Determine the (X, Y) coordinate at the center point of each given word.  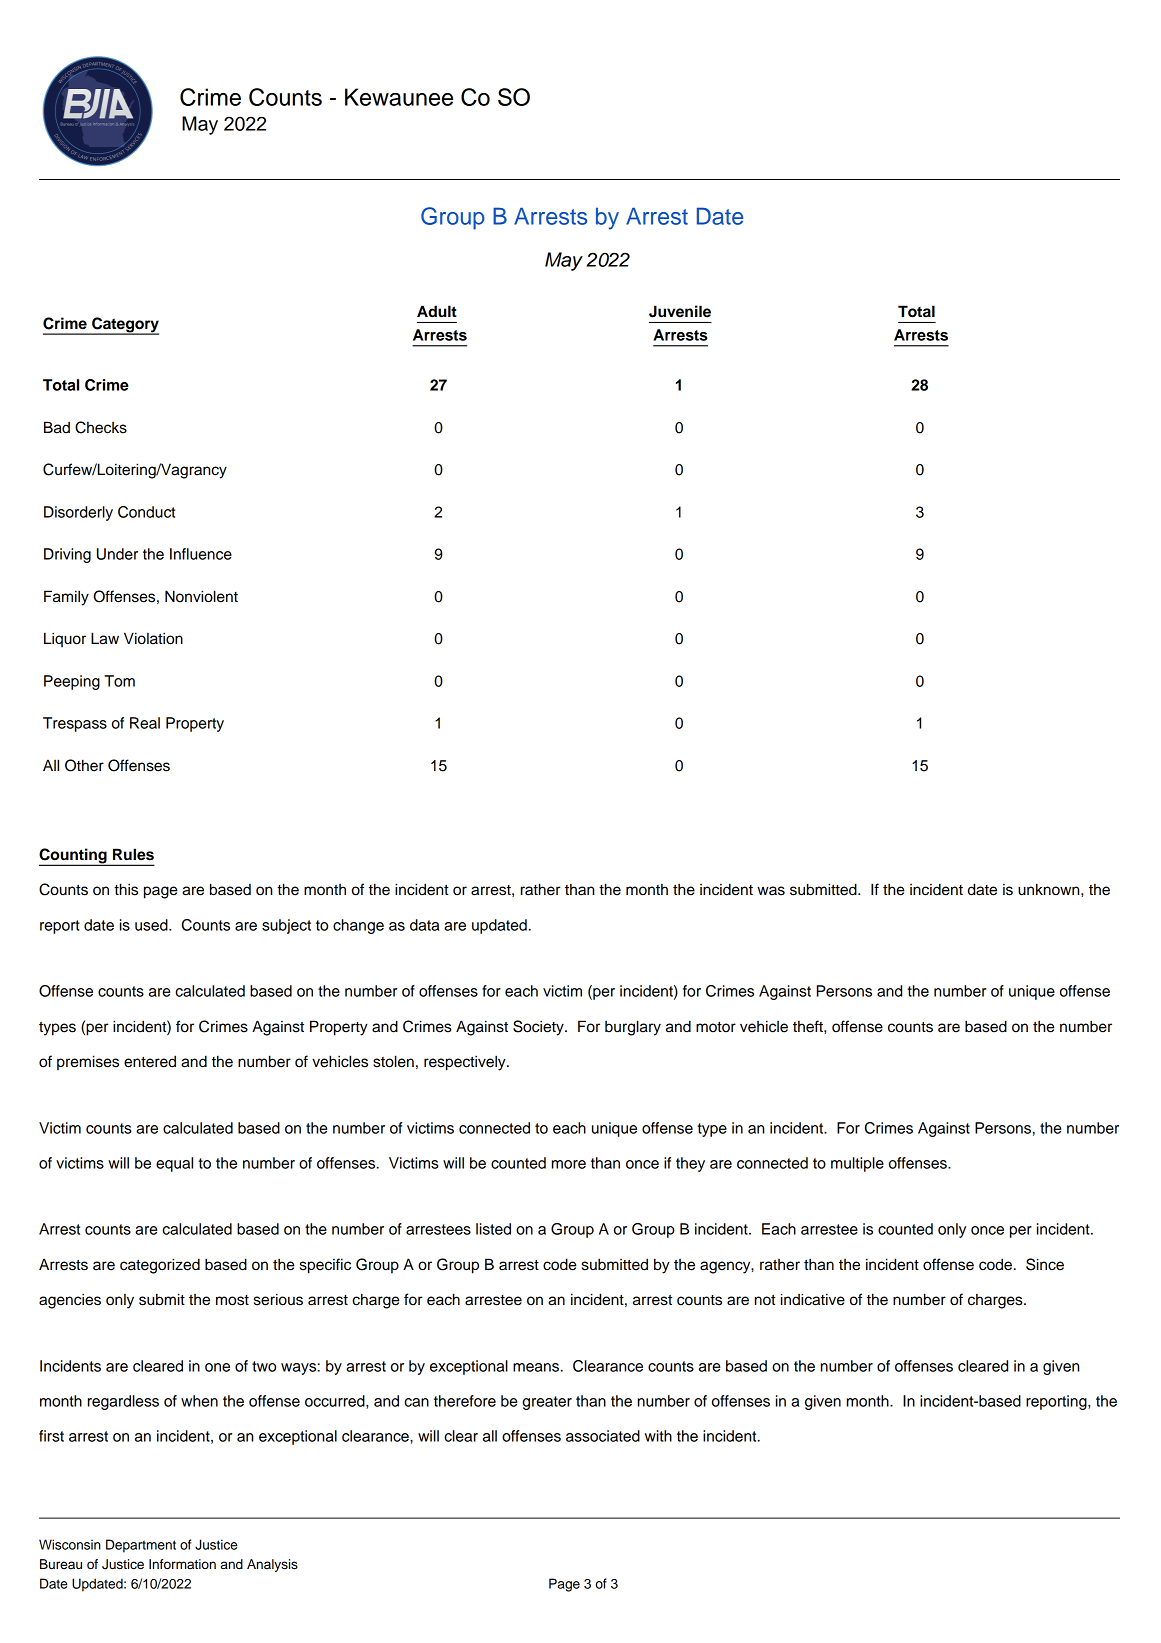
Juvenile (680, 311)
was (771, 891)
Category (124, 326)
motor (716, 1027)
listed (493, 1229)
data (424, 925)
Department (141, 1546)
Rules (133, 854)
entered (150, 1061)
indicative (813, 1299)
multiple (857, 1164)
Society (539, 1028)
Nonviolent (201, 596)
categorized (160, 1266)
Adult (437, 311)
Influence (201, 554)
